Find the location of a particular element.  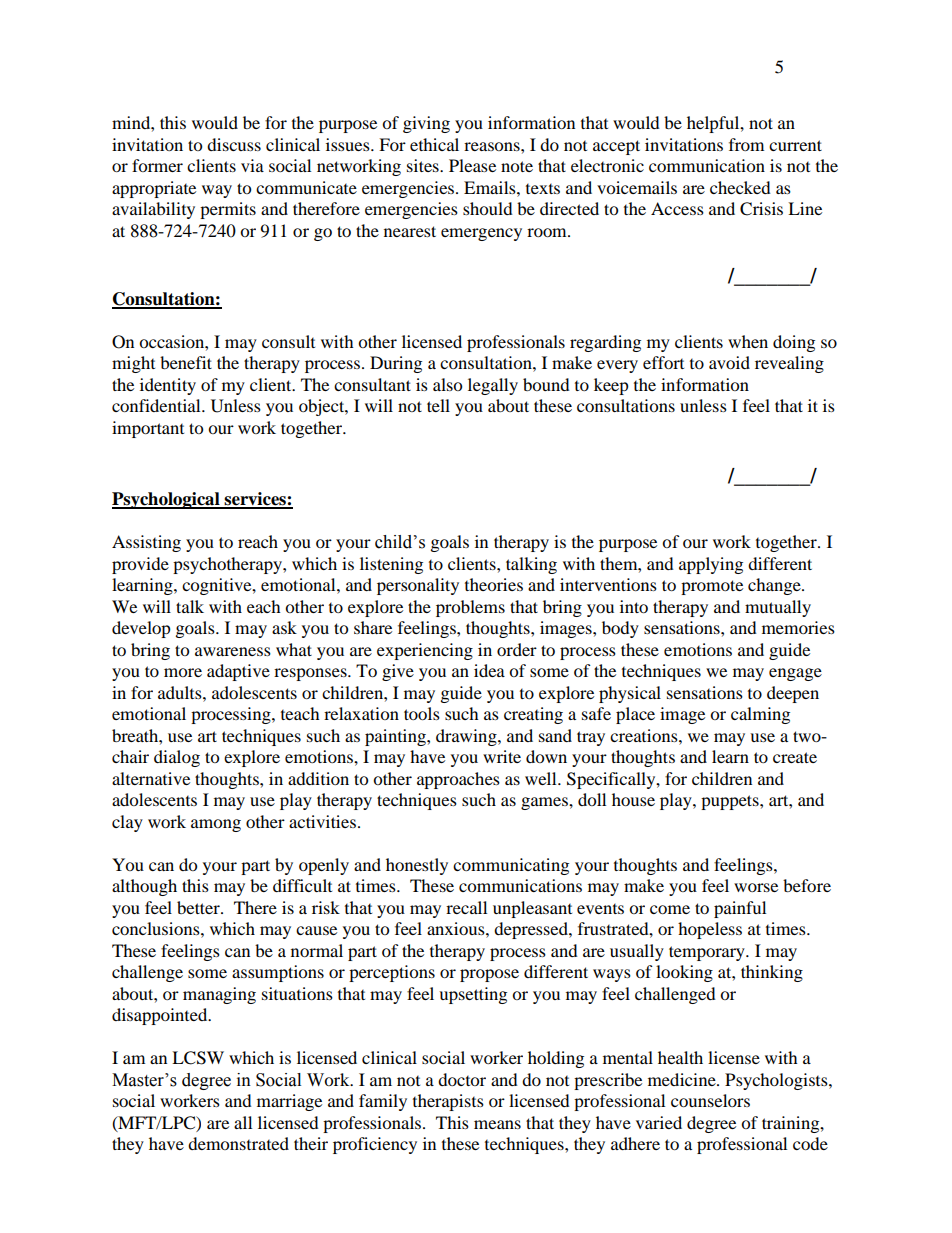

awareness is located at coordinates (233, 651).
